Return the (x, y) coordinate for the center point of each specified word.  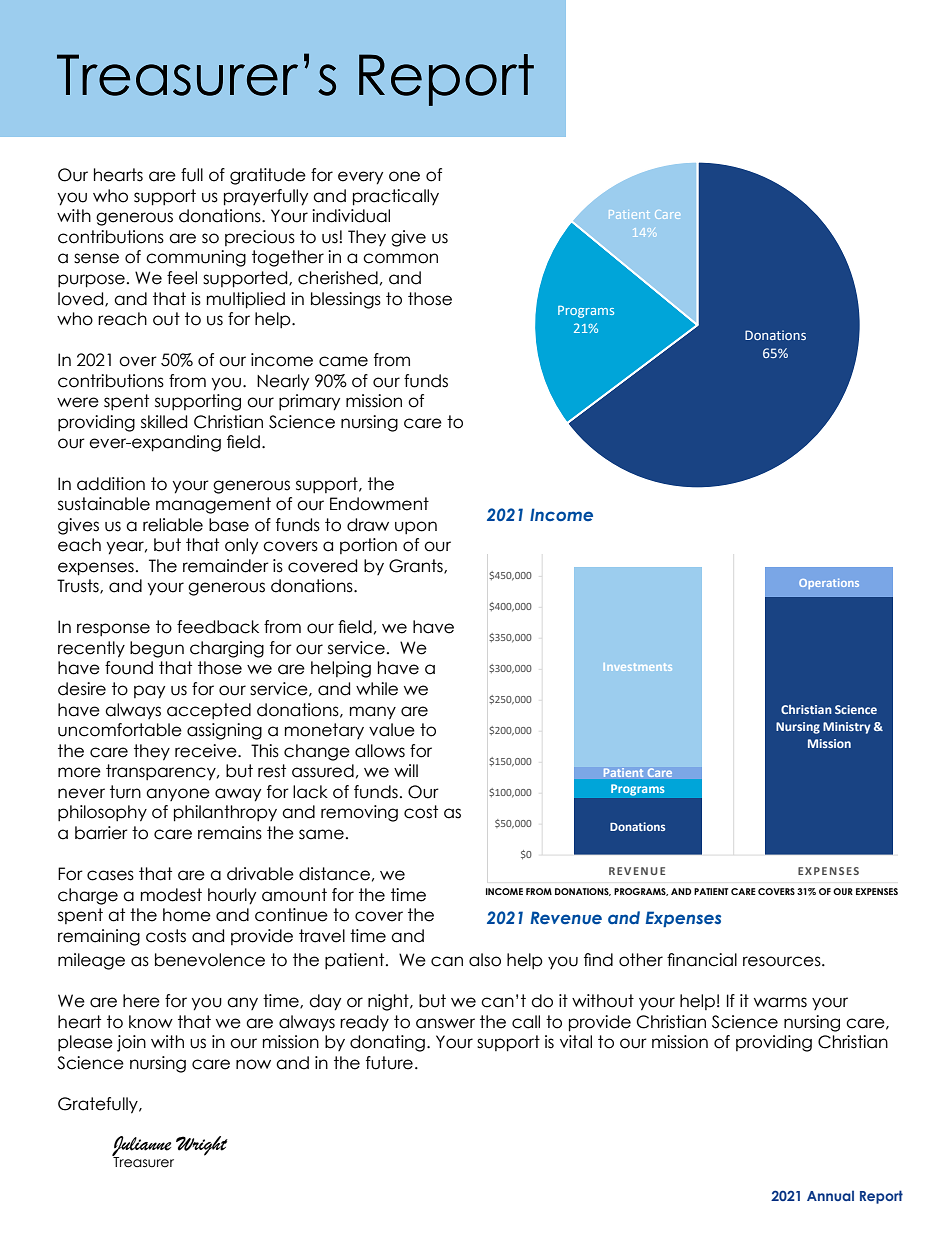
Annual (830, 1195)
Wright (202, 1146)
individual (351, 216)
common (400, 258)
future (389, 1063)
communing (196, 258)
